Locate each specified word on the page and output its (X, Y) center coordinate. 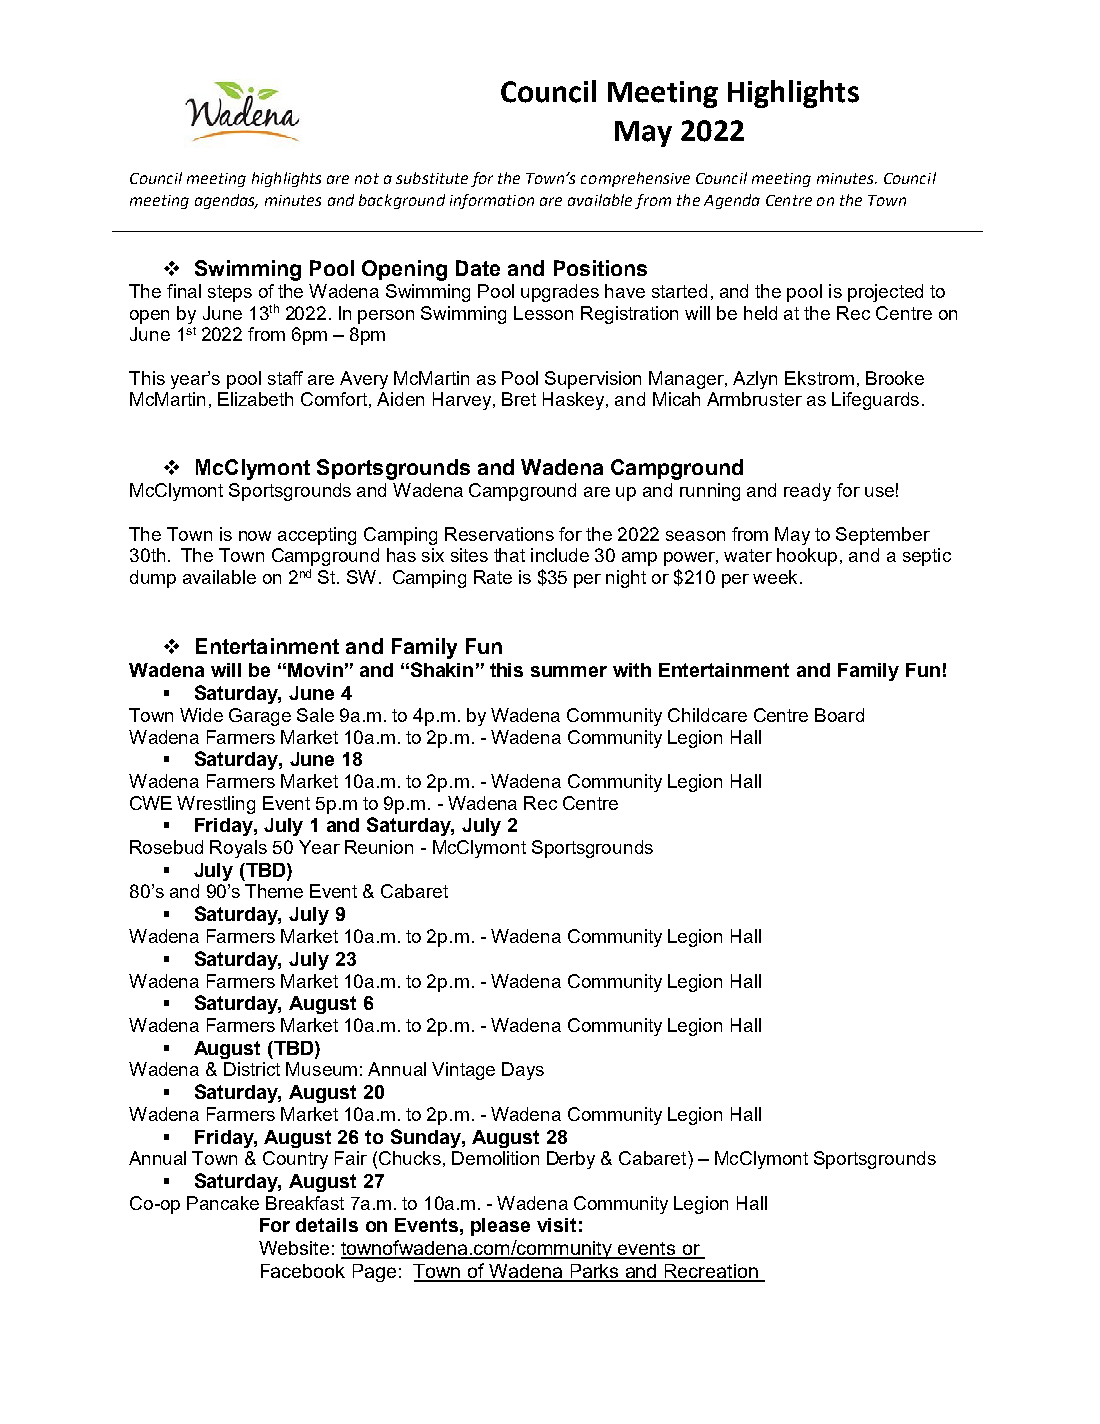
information (492, 201)
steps (230, 293)
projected (885, 293)
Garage (260, 717)
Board (839, 715)
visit (556, 1225)
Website (294, 1248)
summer (569, 671)
